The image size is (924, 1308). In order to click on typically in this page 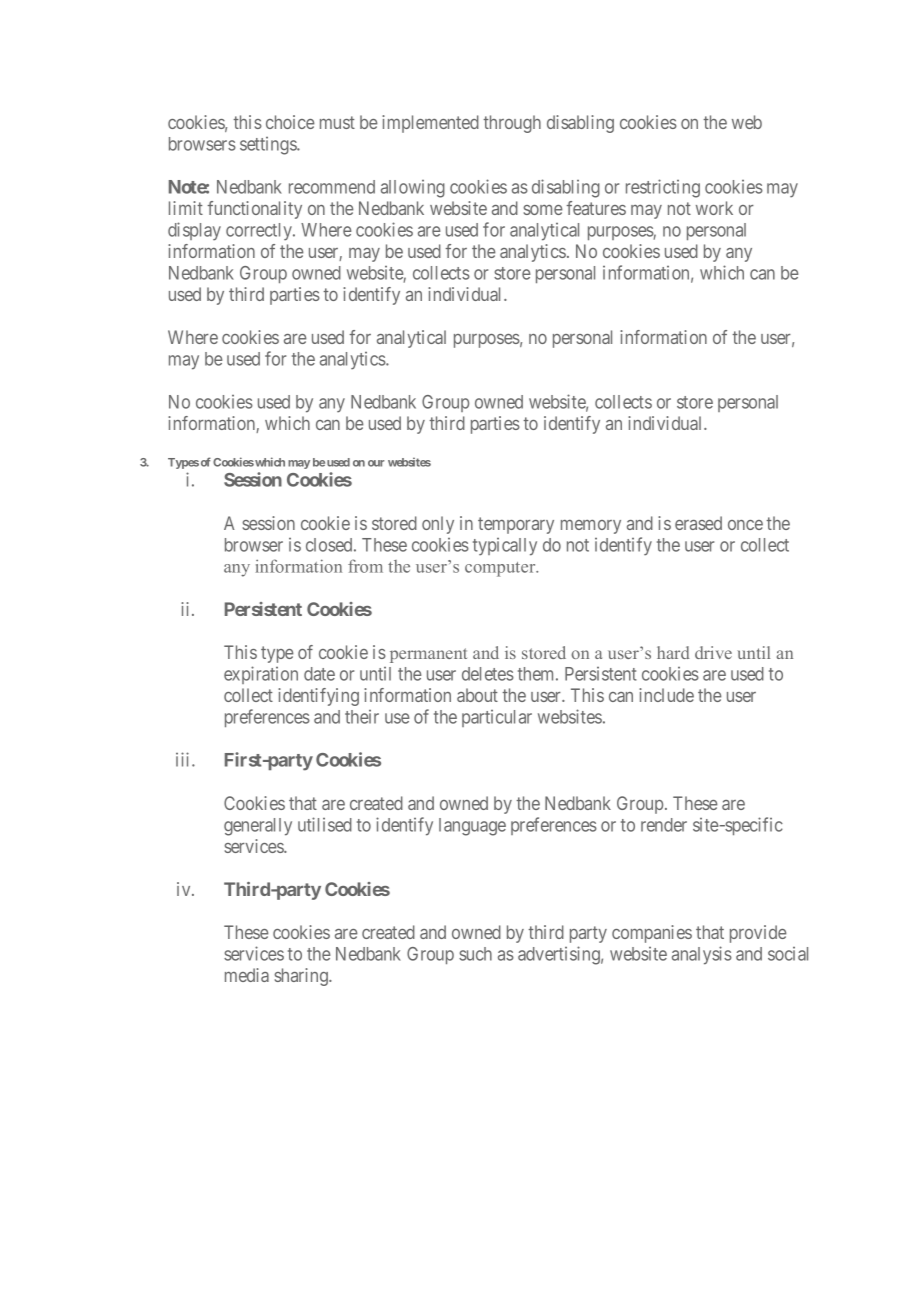, I will do `click(505, 547)`.
